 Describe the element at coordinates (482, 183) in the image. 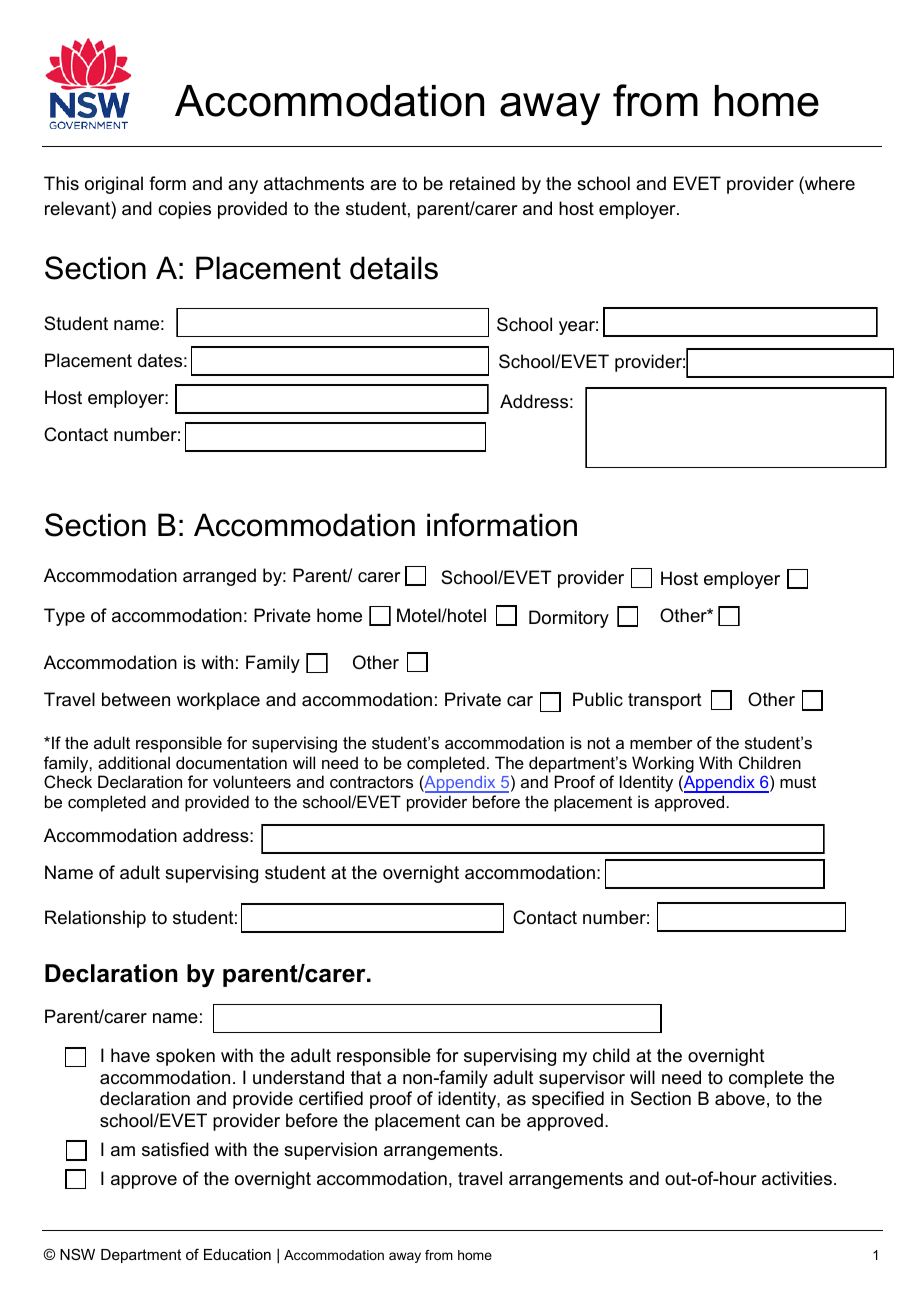

I see `retained` at that location.
